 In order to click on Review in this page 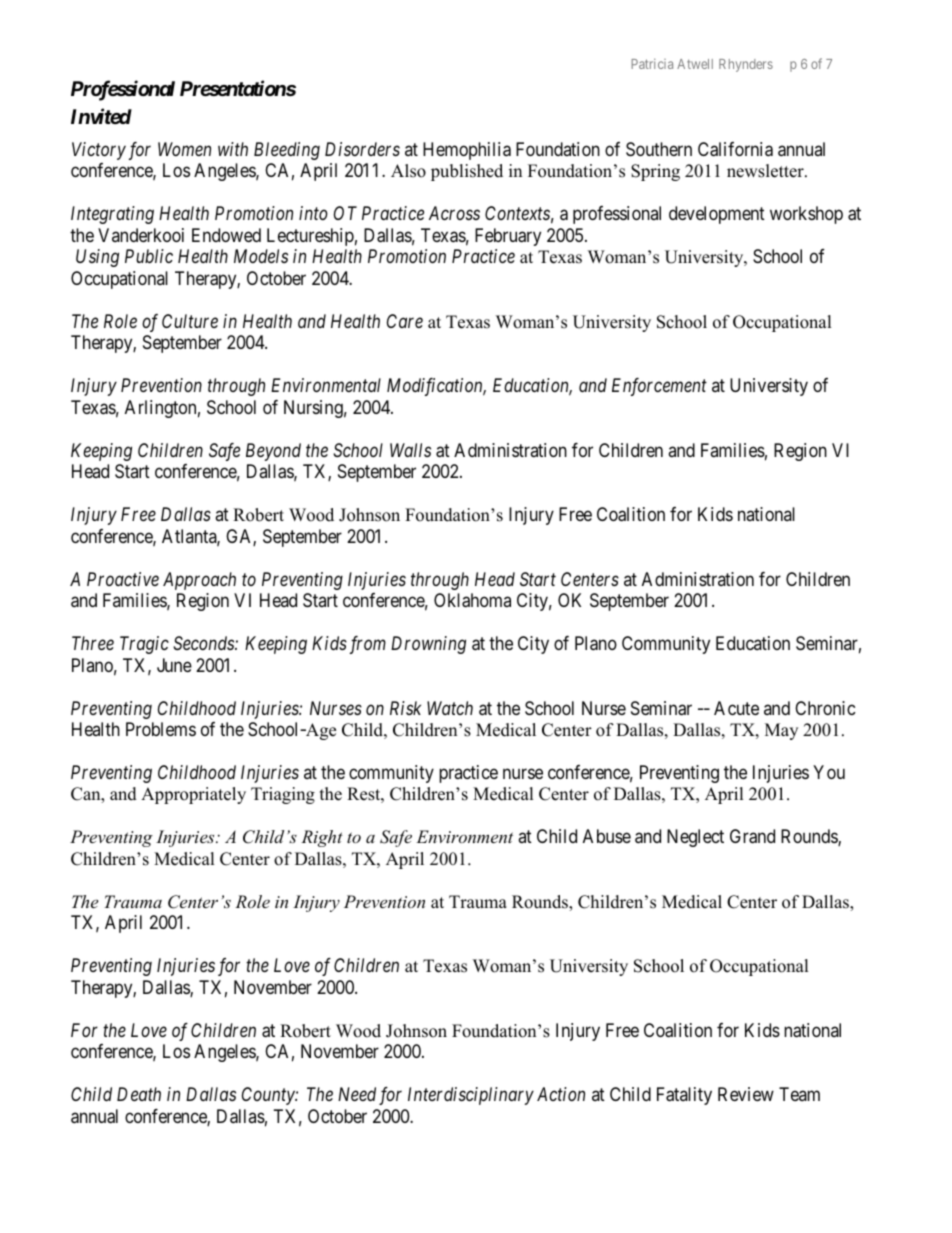, I will do `click(746, 1094)`.
